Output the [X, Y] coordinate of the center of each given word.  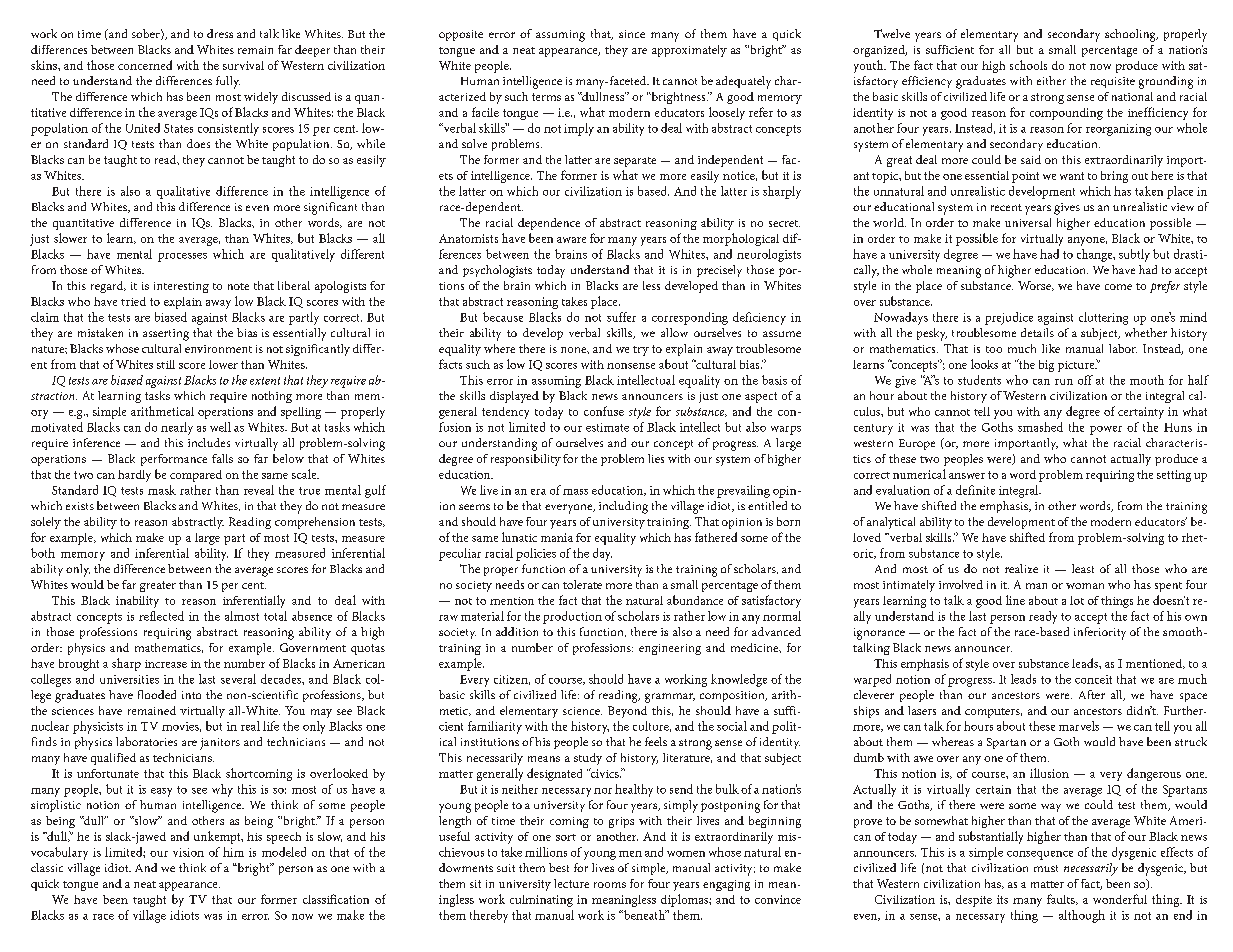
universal [1028, 222]
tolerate [582, 584]
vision [188, 852]
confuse [604, 411]
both [43, 553]
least [1083, 568]
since [632, 34]
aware [571, 240]
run [1064, 382]
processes [182, 257]
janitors [220, 744]
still [166, 364]
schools [1028, 65]
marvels [1079, 726]
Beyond [627, 712]
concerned [145, 65]
